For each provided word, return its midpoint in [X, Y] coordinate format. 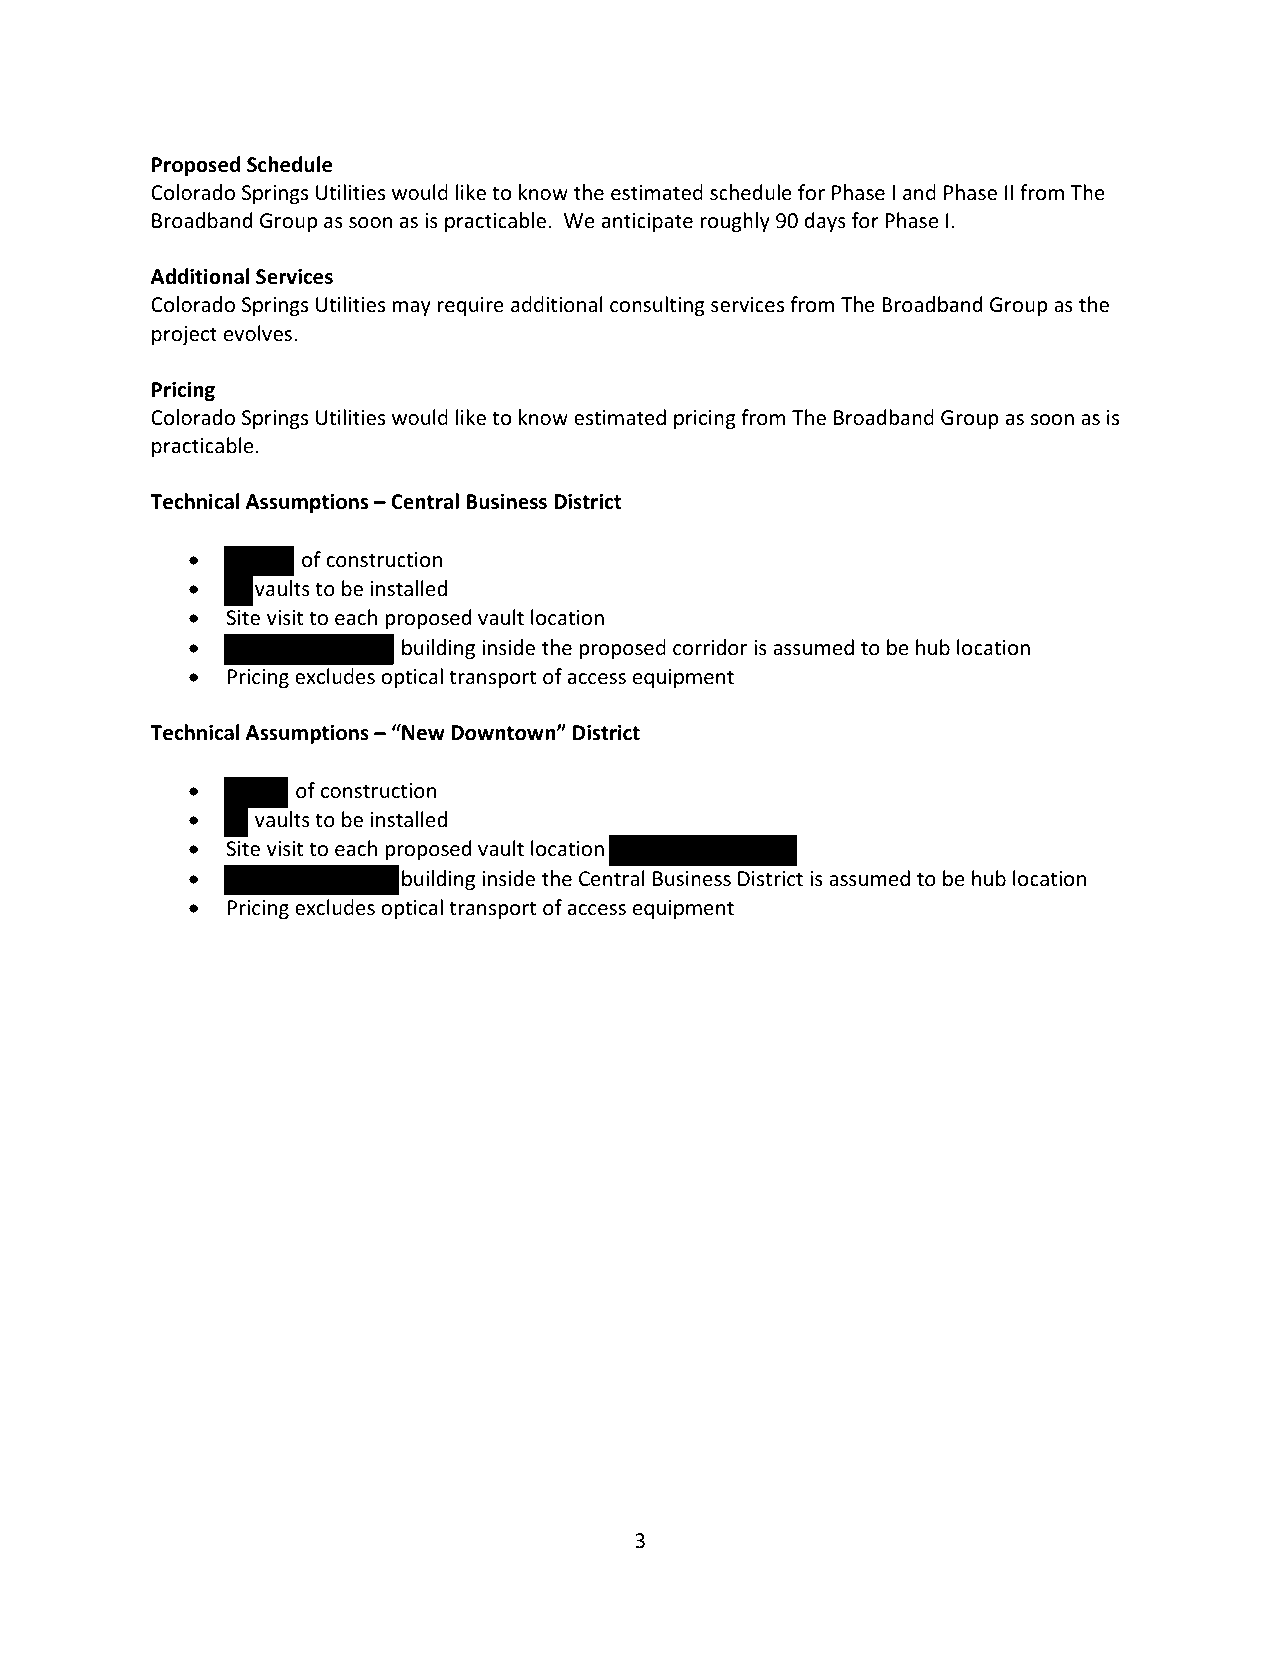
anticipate [647, 222]
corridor [710, 647]
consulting [657, 306]
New [422, 732]
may [411, 308]
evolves [258, 333]
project [184, 335]
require [470, 306]
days [825, 222]
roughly [735, 222]
